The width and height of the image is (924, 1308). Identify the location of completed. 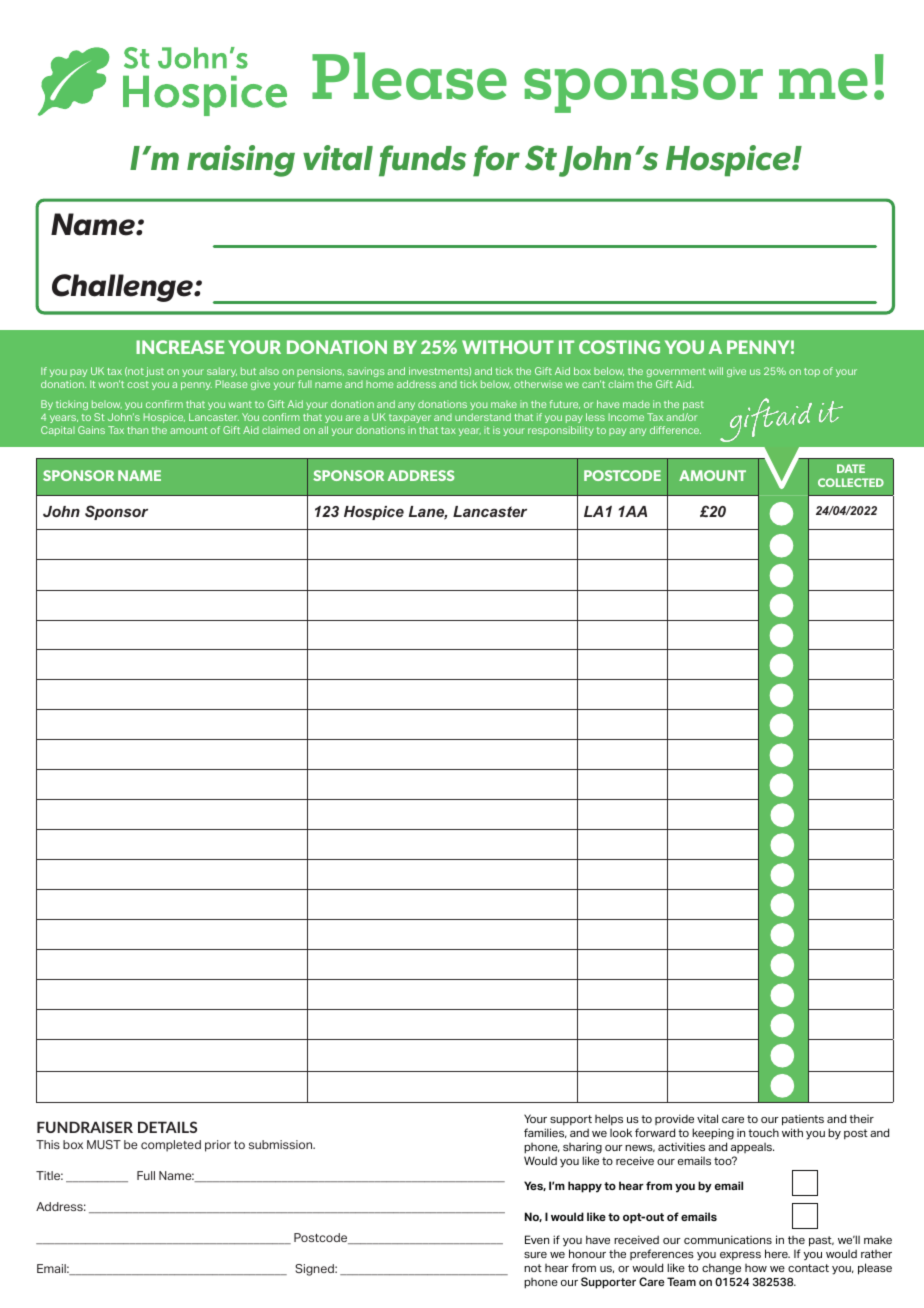
(171, 1146).
